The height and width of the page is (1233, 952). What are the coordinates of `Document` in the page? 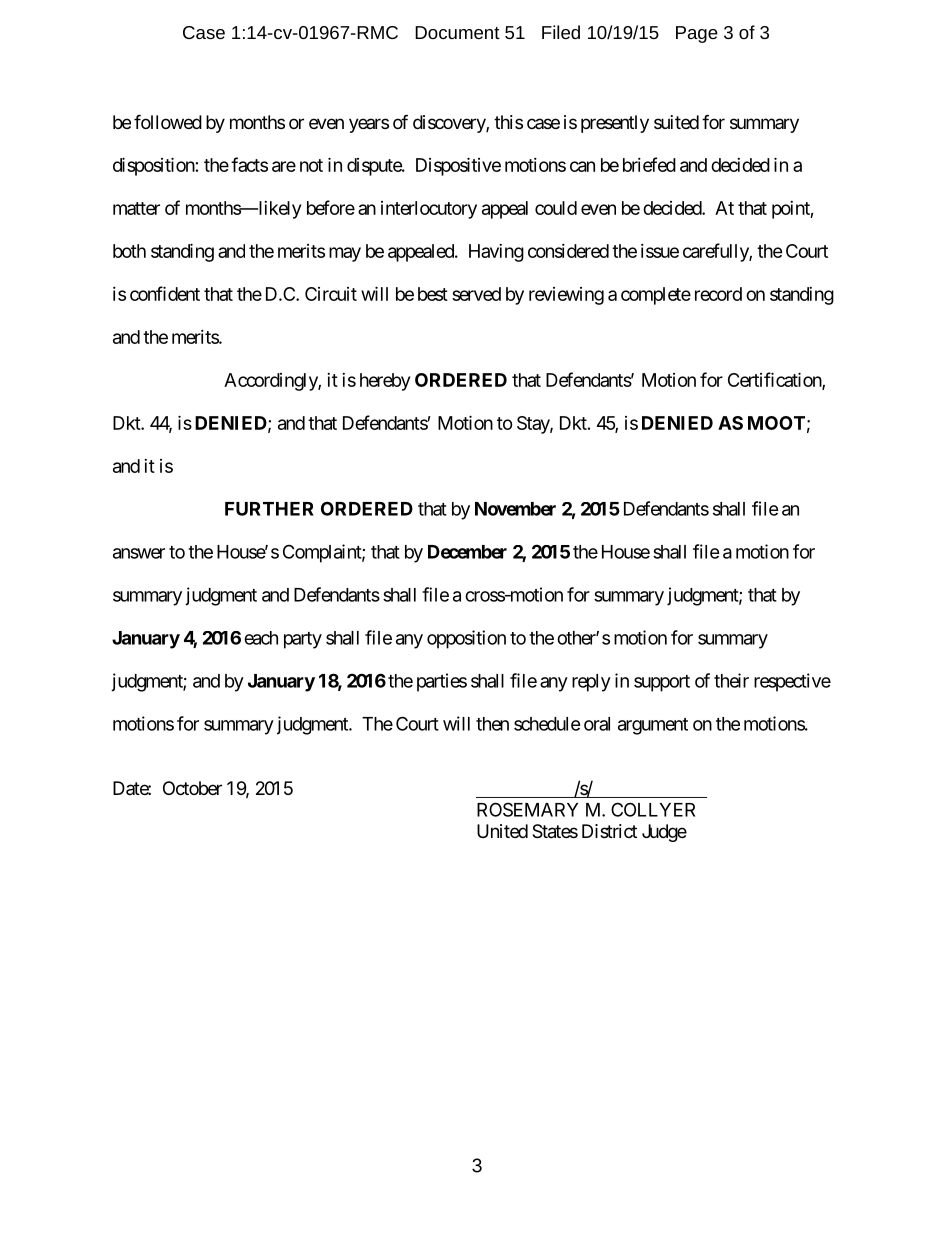 It's located at (457, 32).
